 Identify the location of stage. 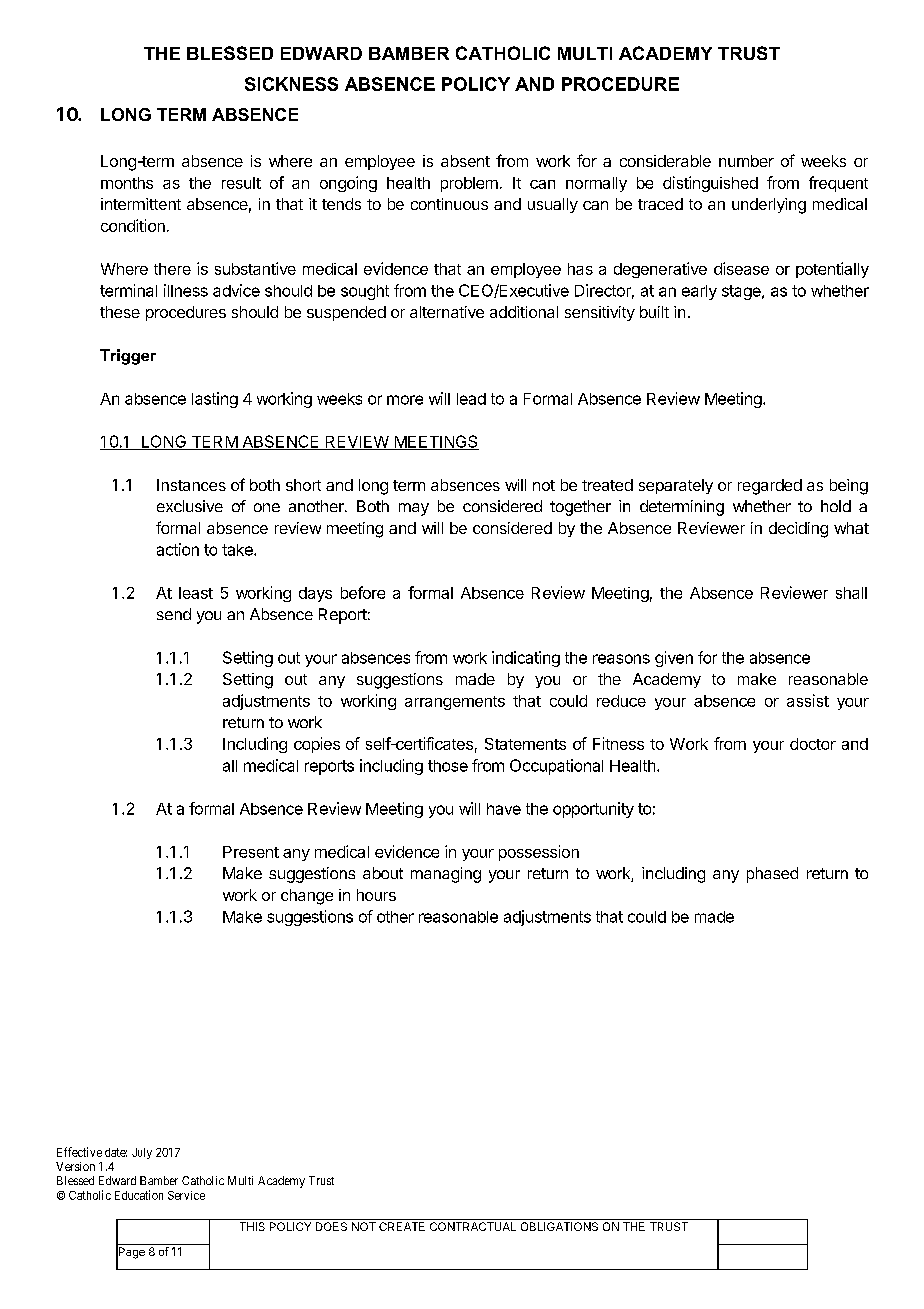
(742, 292).
